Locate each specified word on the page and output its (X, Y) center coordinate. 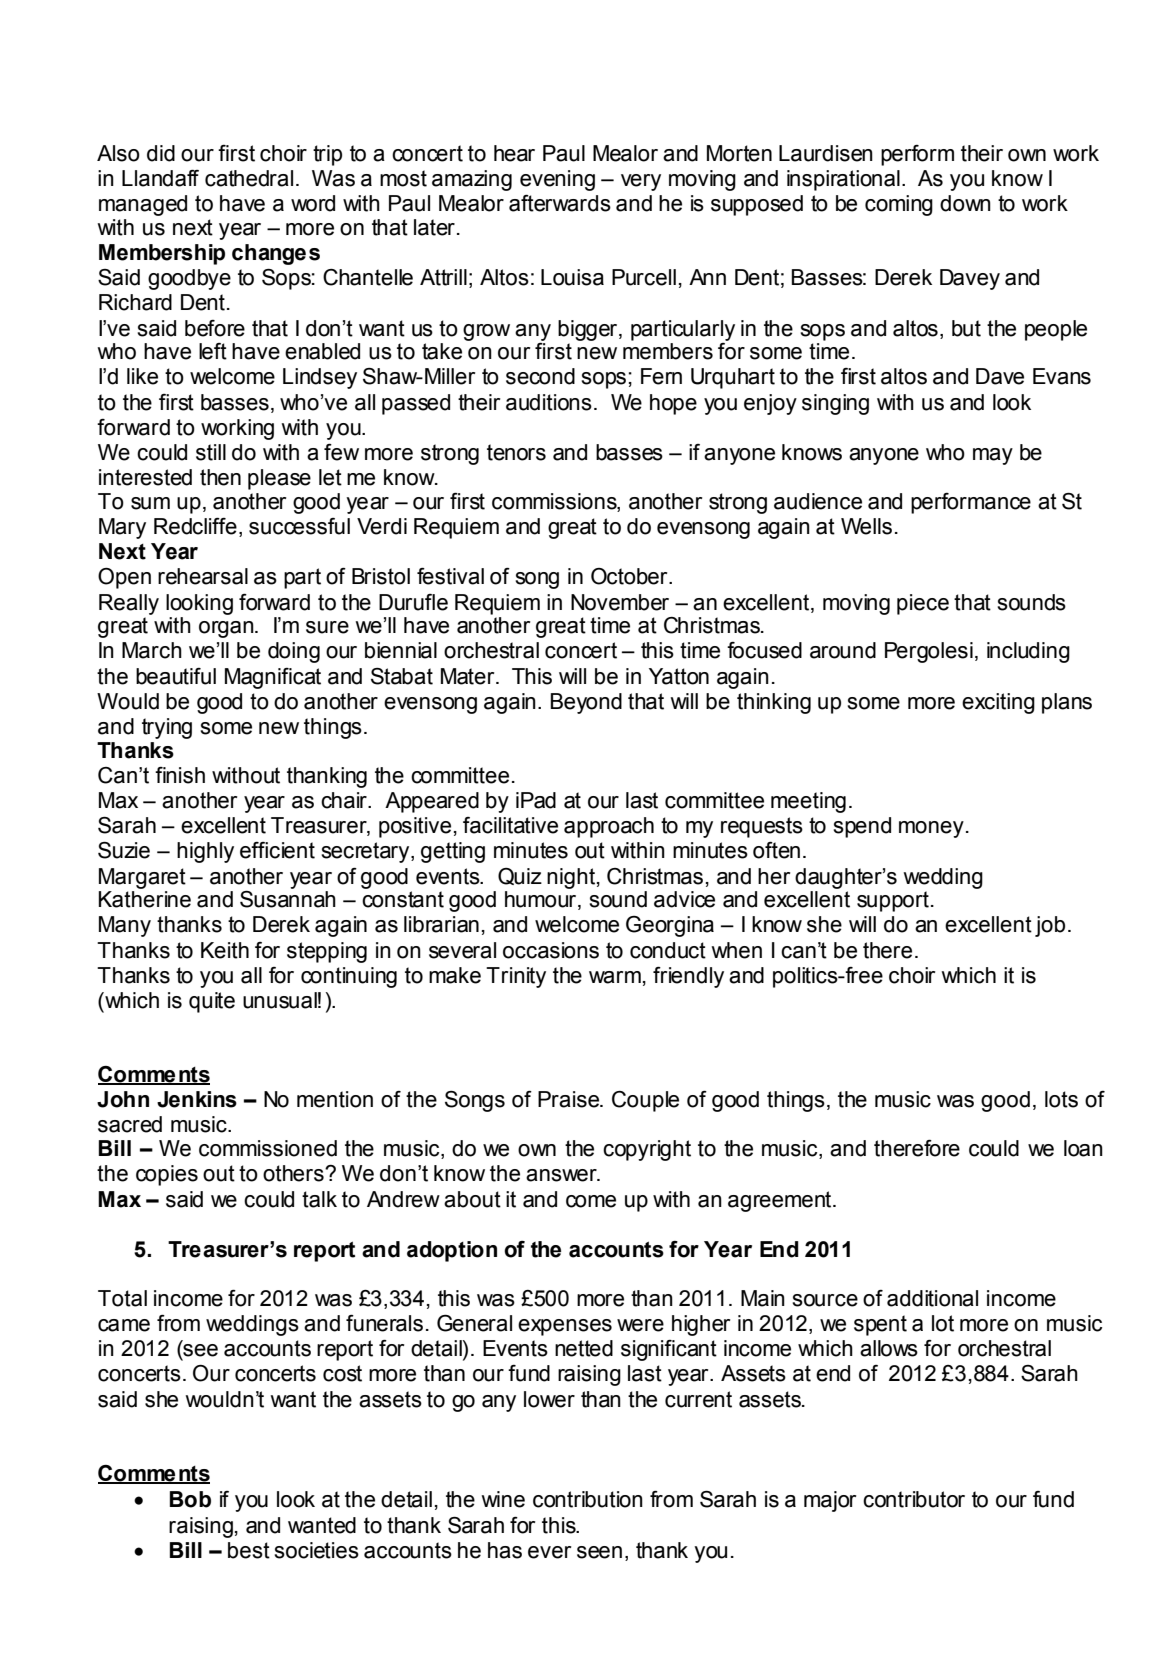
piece (923, 604)
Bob (190, 1499)
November (620, 602)
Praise (570, 1099)
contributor (914, 1499)
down (965, 203)
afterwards (560, 203)
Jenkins (197, 1099)
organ (227, 629)
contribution (588, 1499)
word (313, 203)
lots (1061, 1099)
